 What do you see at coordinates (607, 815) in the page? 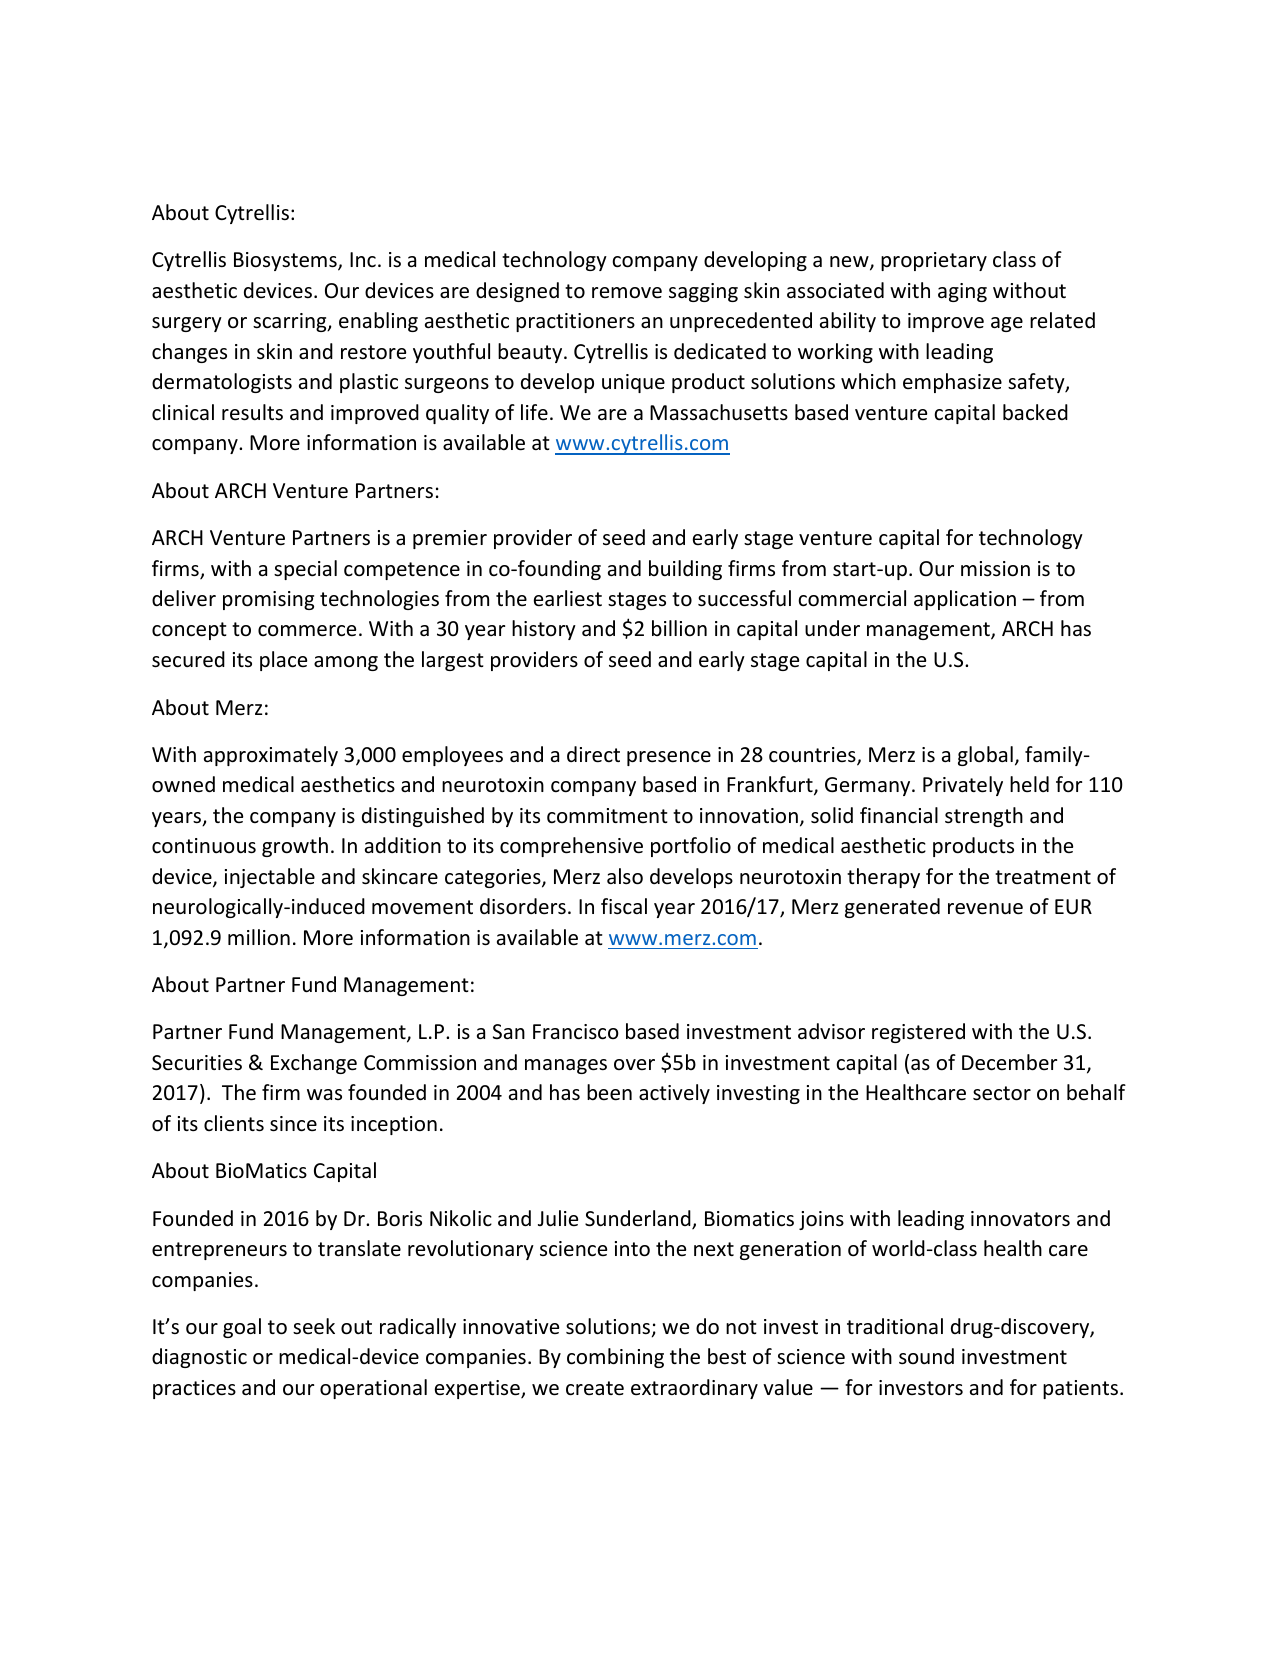
I see `commitment` at bounding box center [607, 815].
